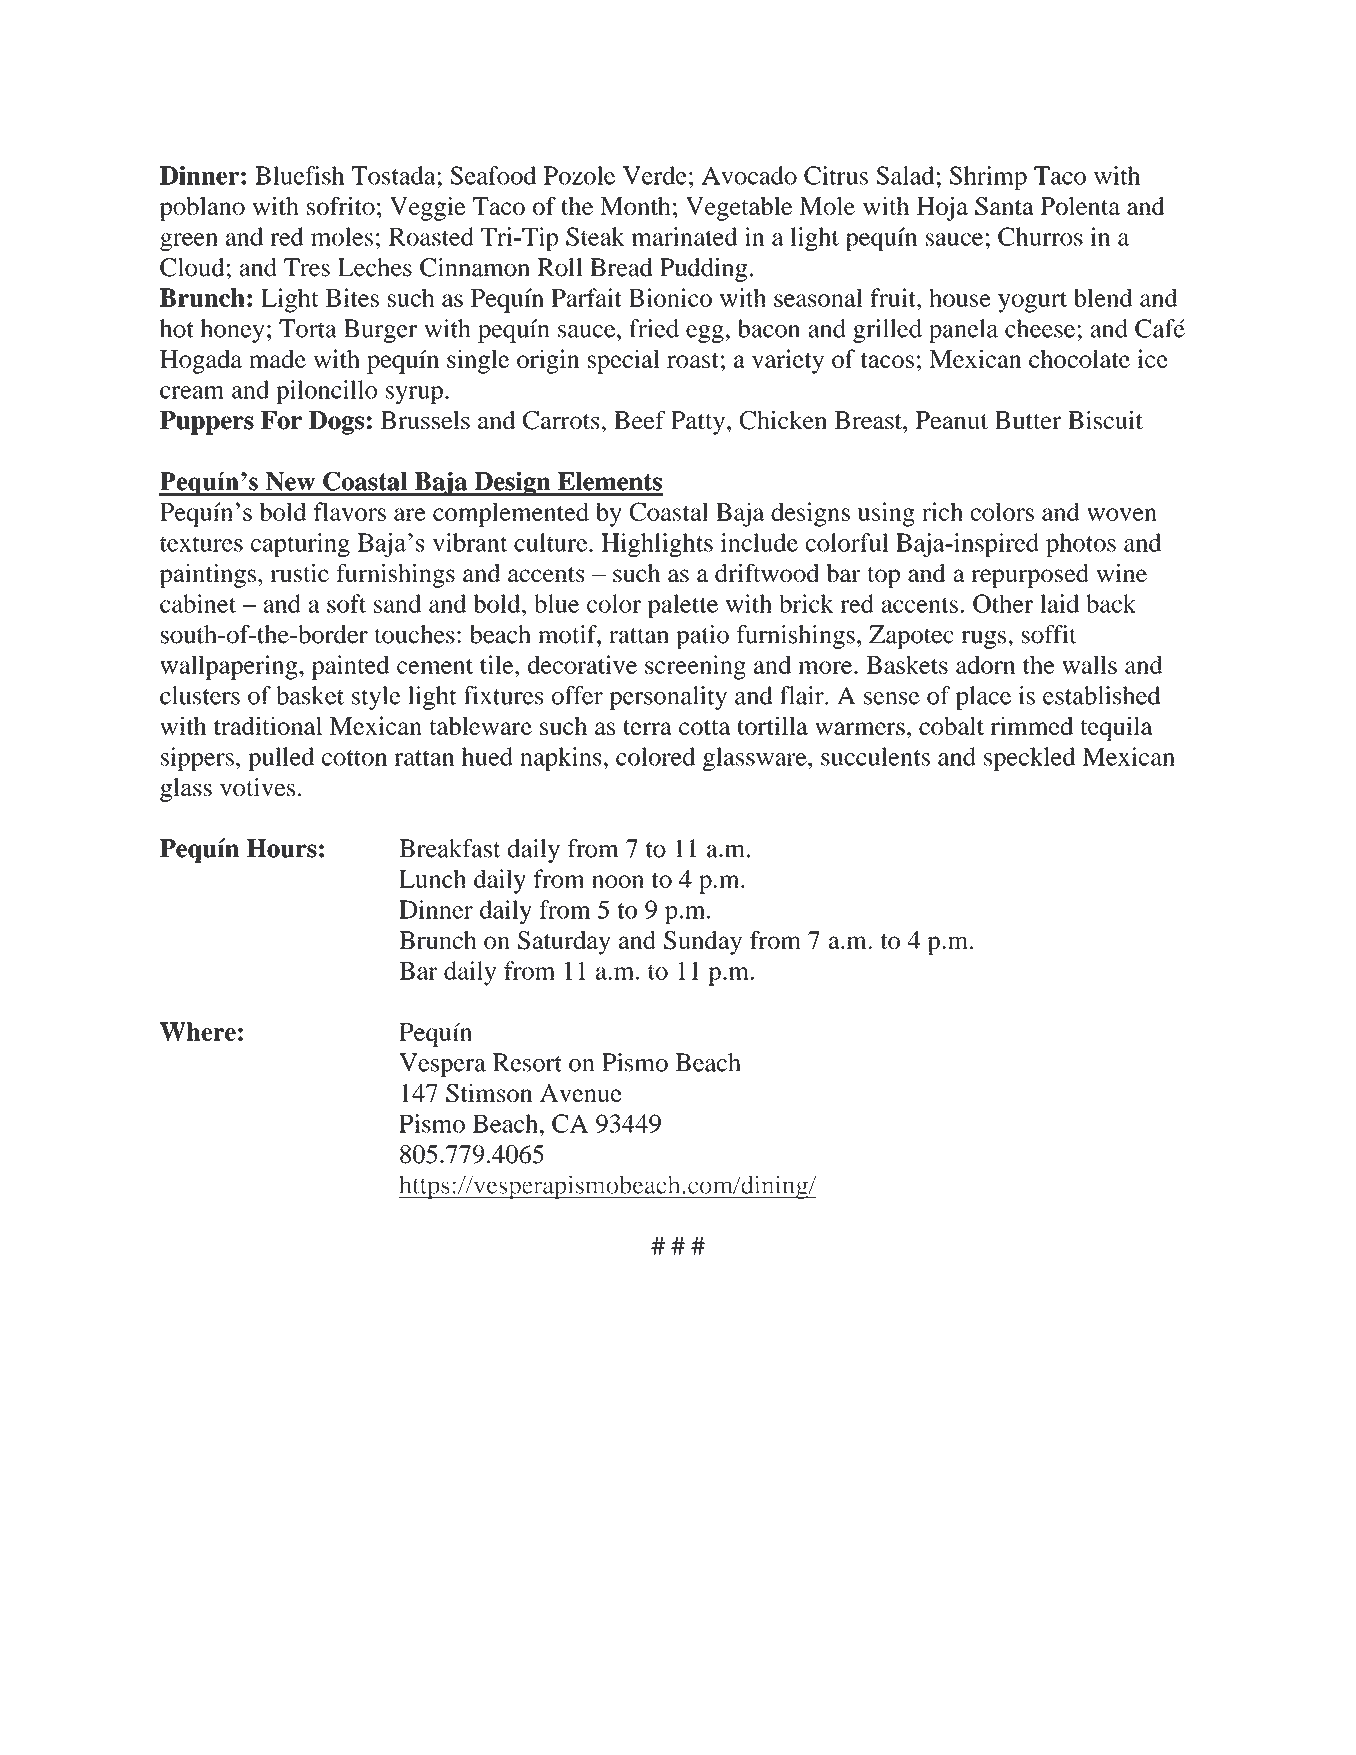 This screenshot has height=1755, width=1356. I want to click on soft, so click(346, 603).
